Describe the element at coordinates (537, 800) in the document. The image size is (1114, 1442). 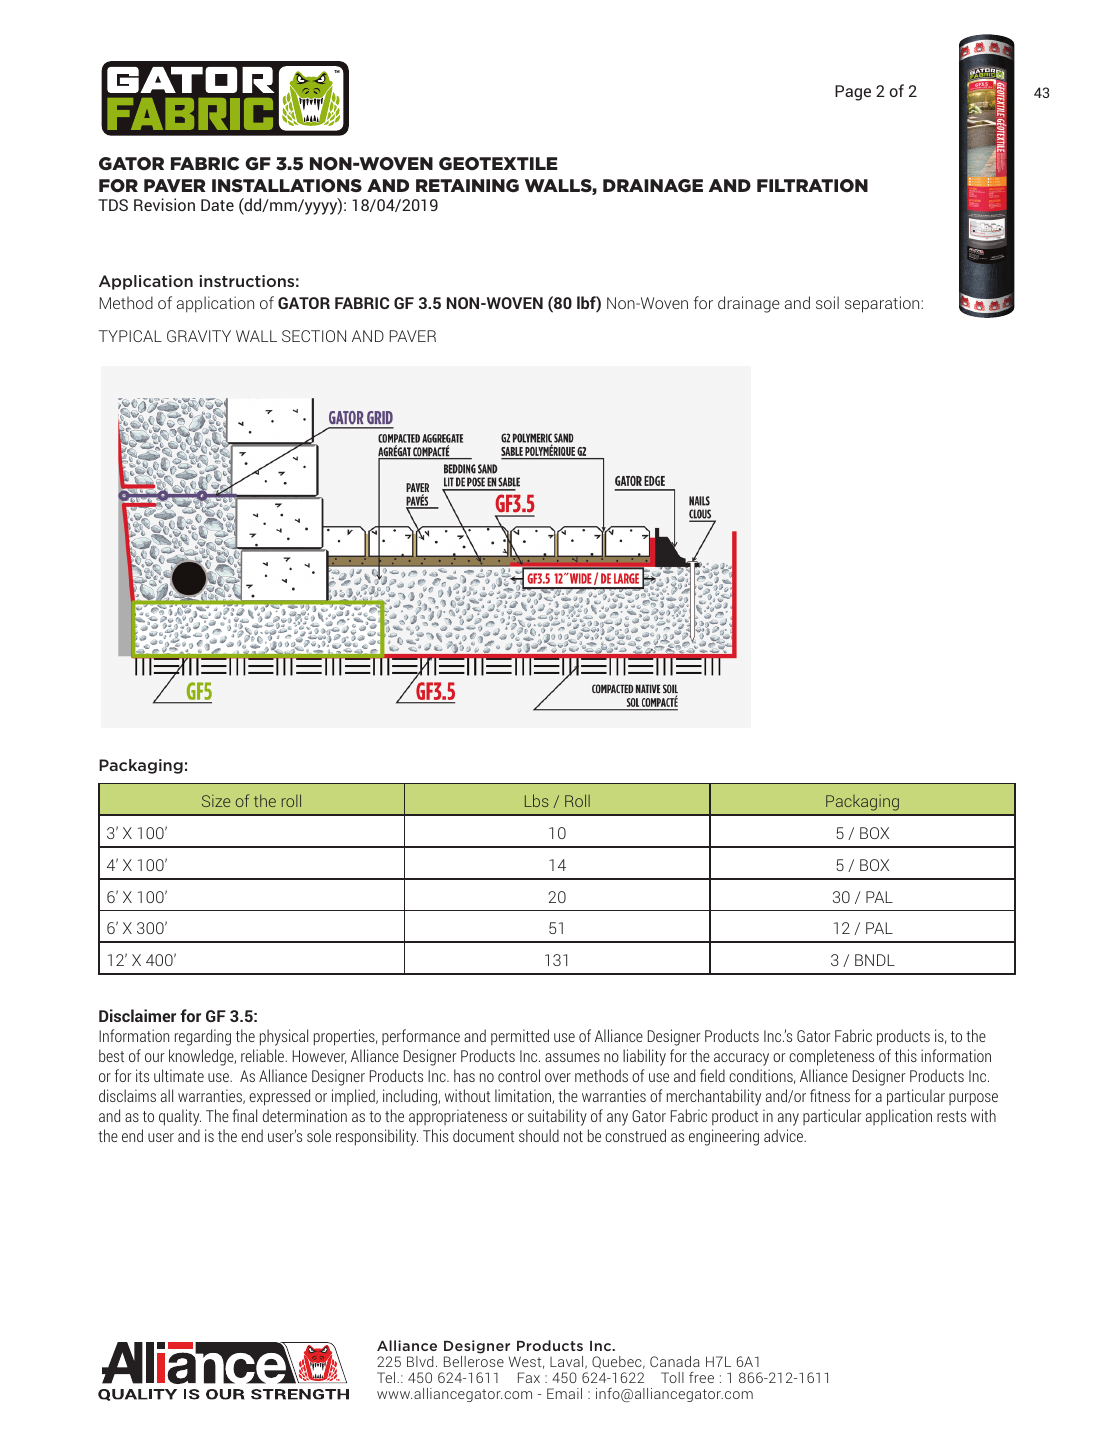
I see `Lbs` at that location.
